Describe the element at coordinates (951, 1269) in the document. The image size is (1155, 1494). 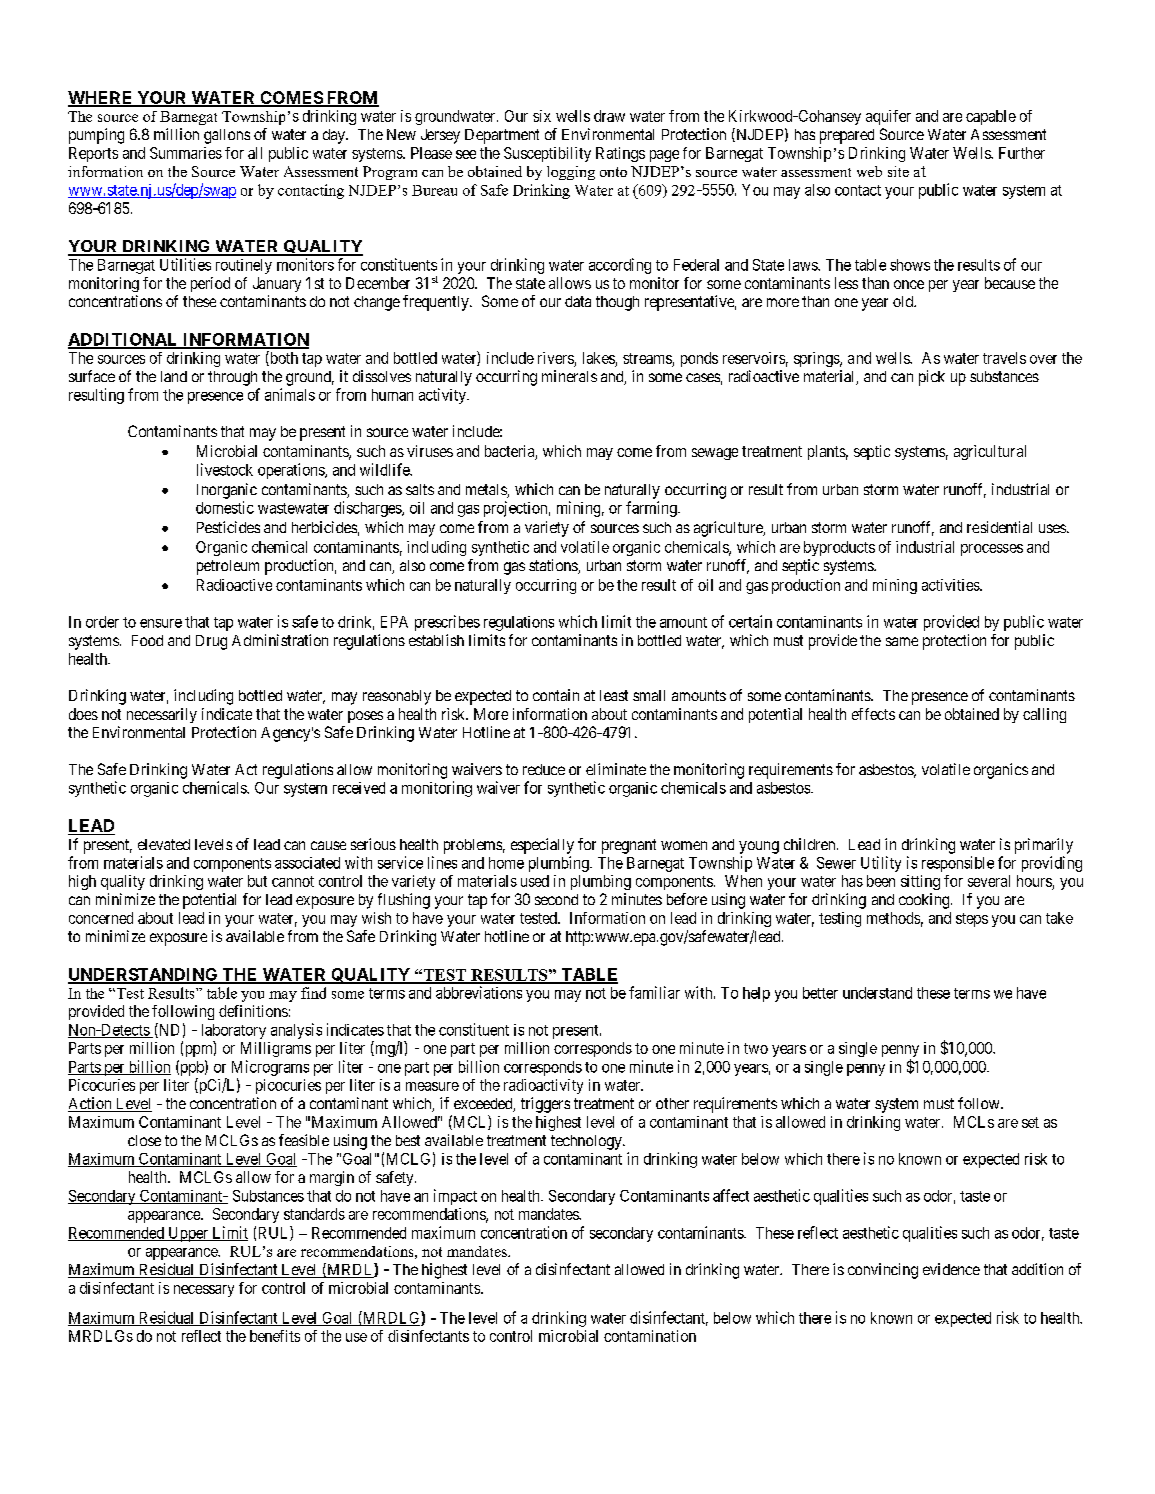
I see `evidence` at that location.
